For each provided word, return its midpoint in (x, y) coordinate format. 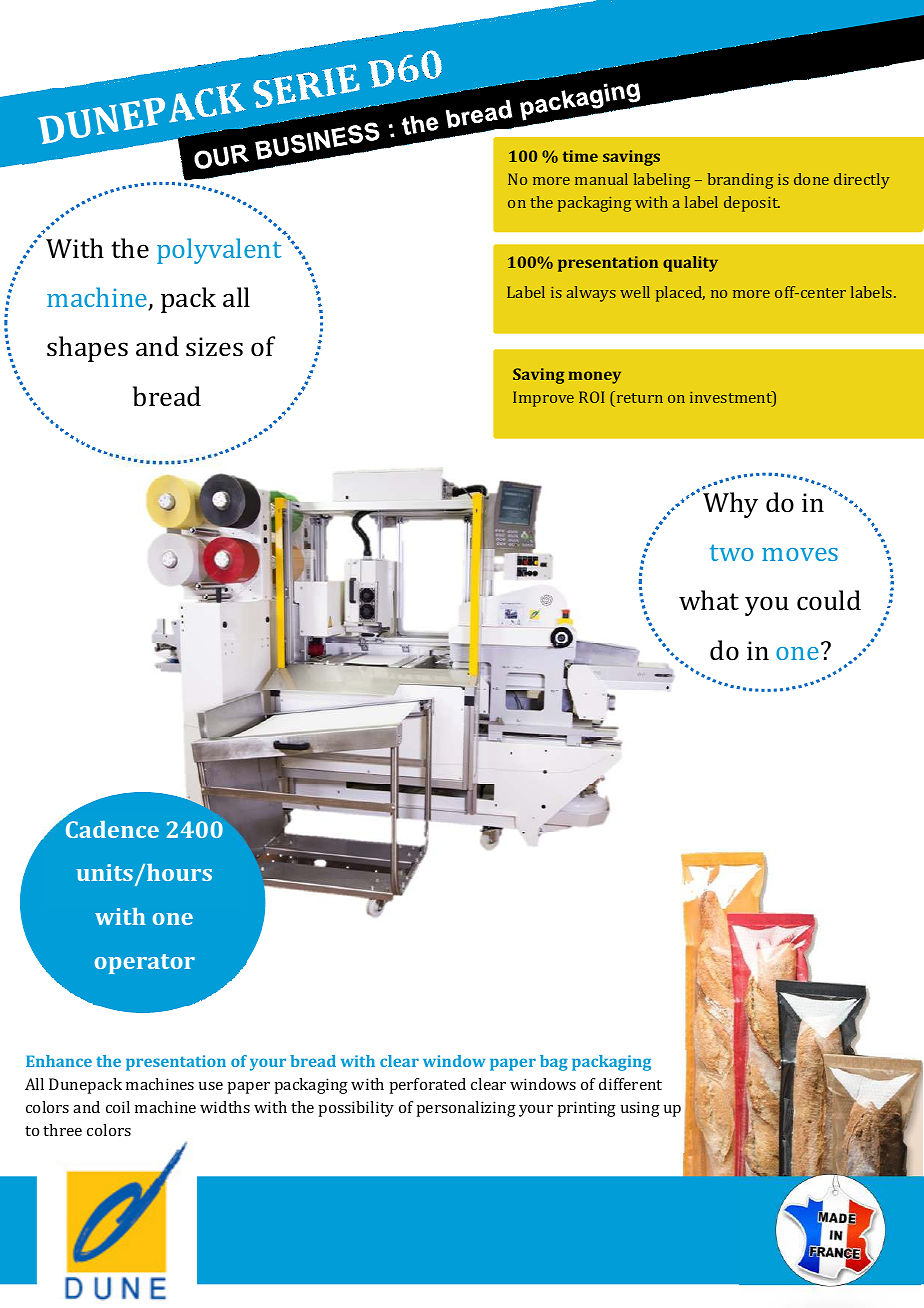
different (630, 1084)
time (580, 156)
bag (554, 1063)
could (829, 600)
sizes (214, 347)
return (640, 398)
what (709, 600)
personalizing (466, 1109)
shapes (87, 349)
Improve (543, 399)
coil (118, 1107)
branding (740, 181)
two (732, 552)
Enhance (59, 1061)
